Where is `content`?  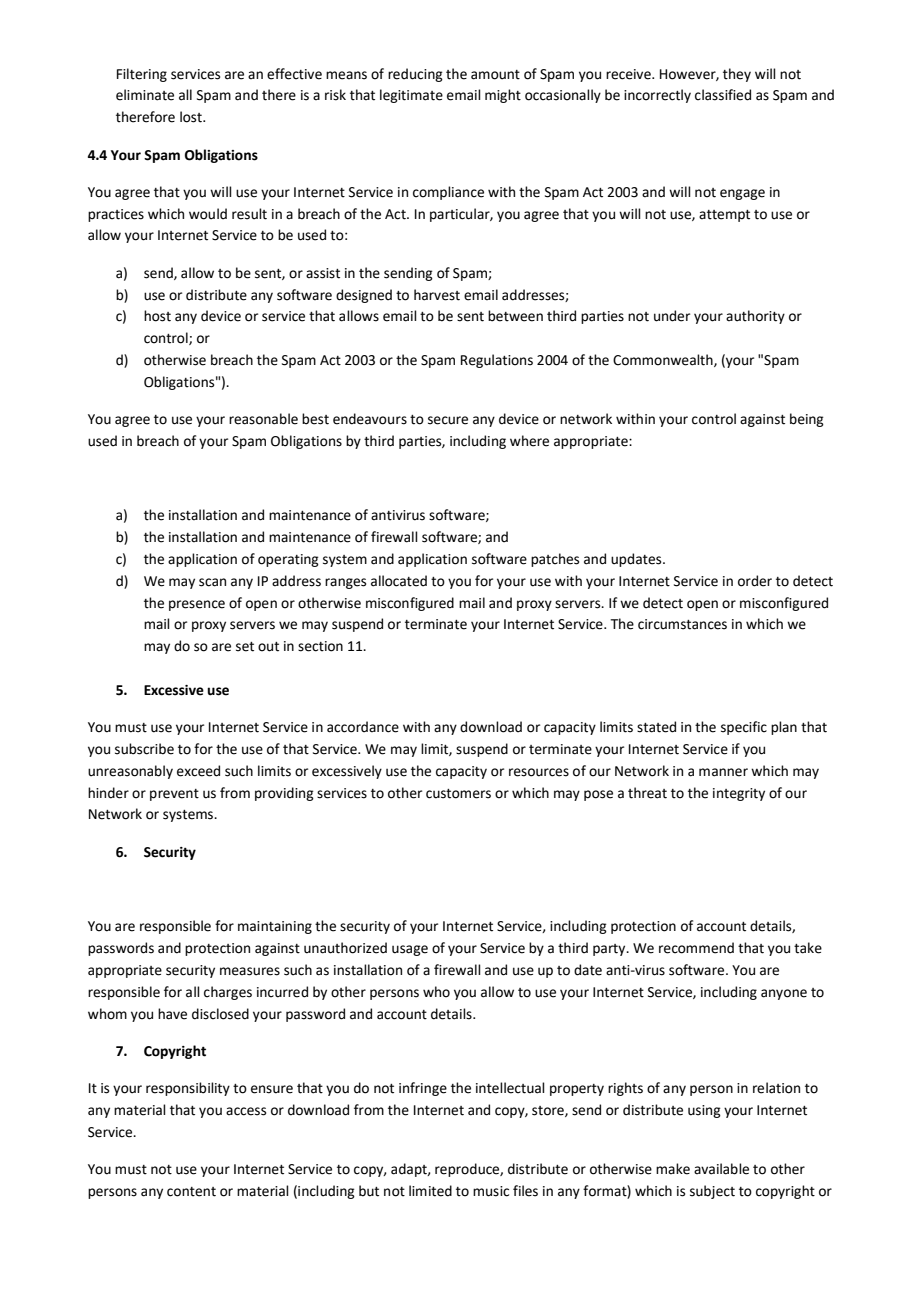
content is located at coordinates (191, 1192).
